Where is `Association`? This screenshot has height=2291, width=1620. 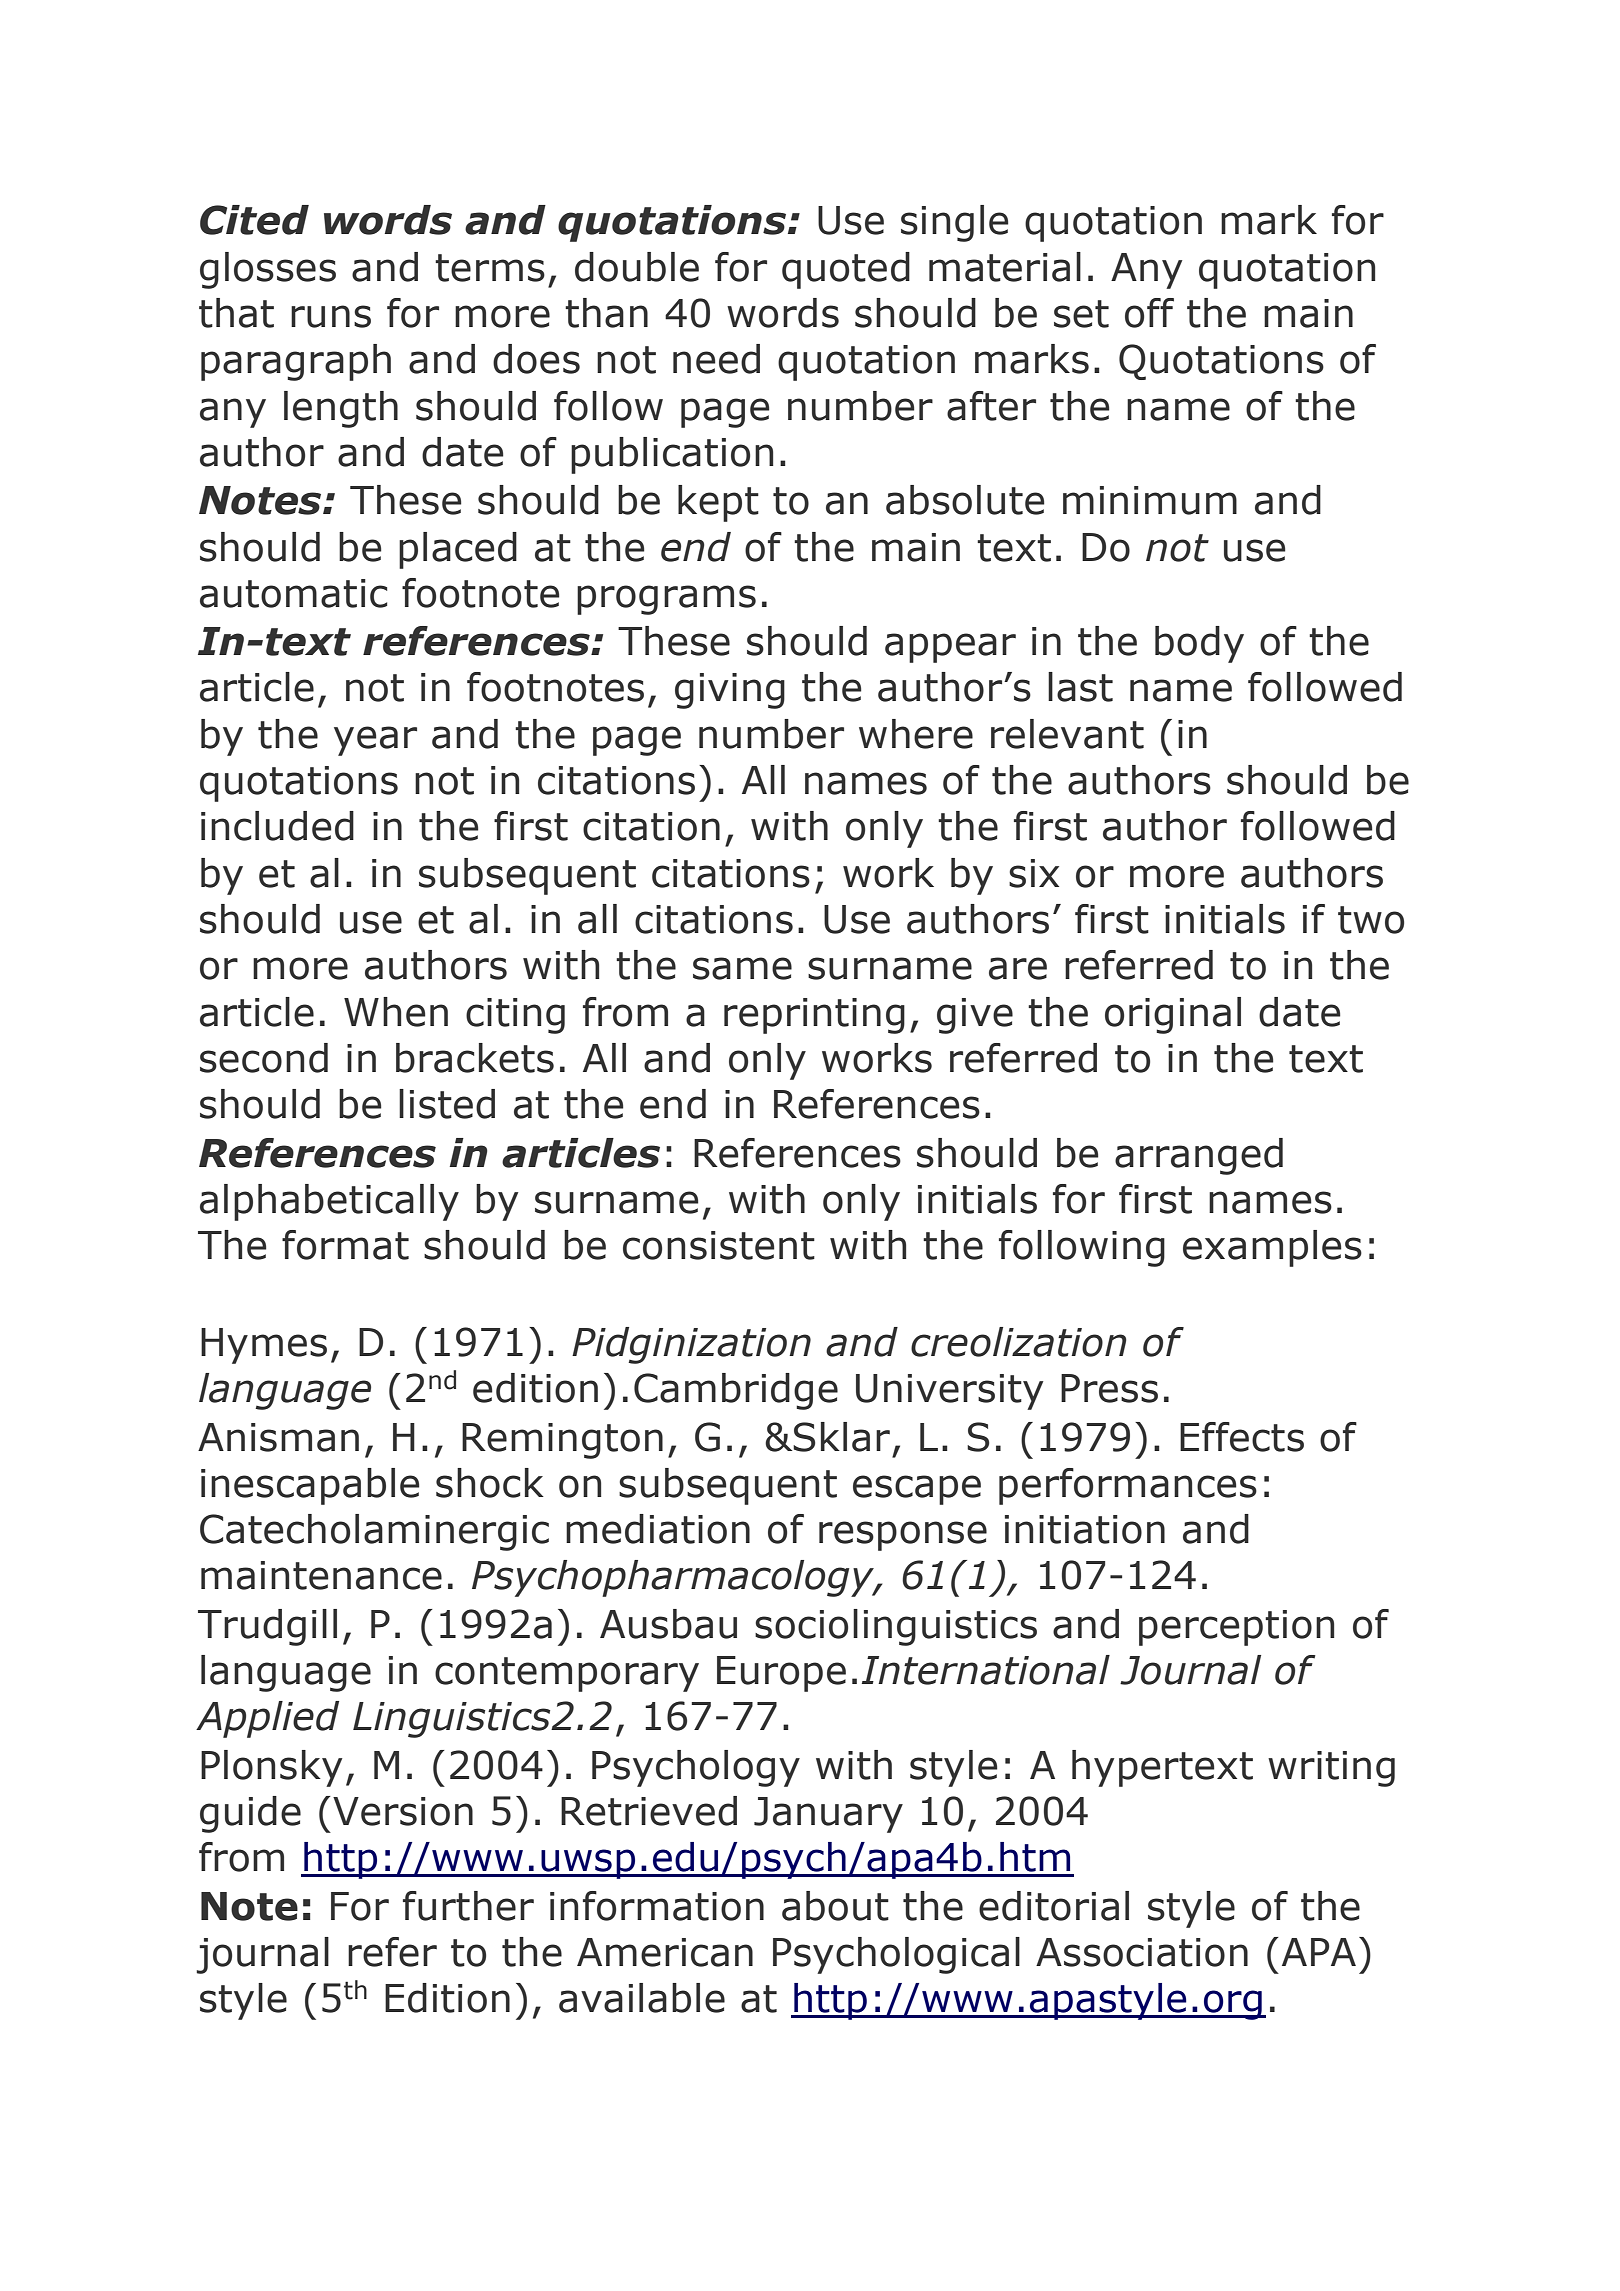
Association is located at coordinates (1142, 1952).
